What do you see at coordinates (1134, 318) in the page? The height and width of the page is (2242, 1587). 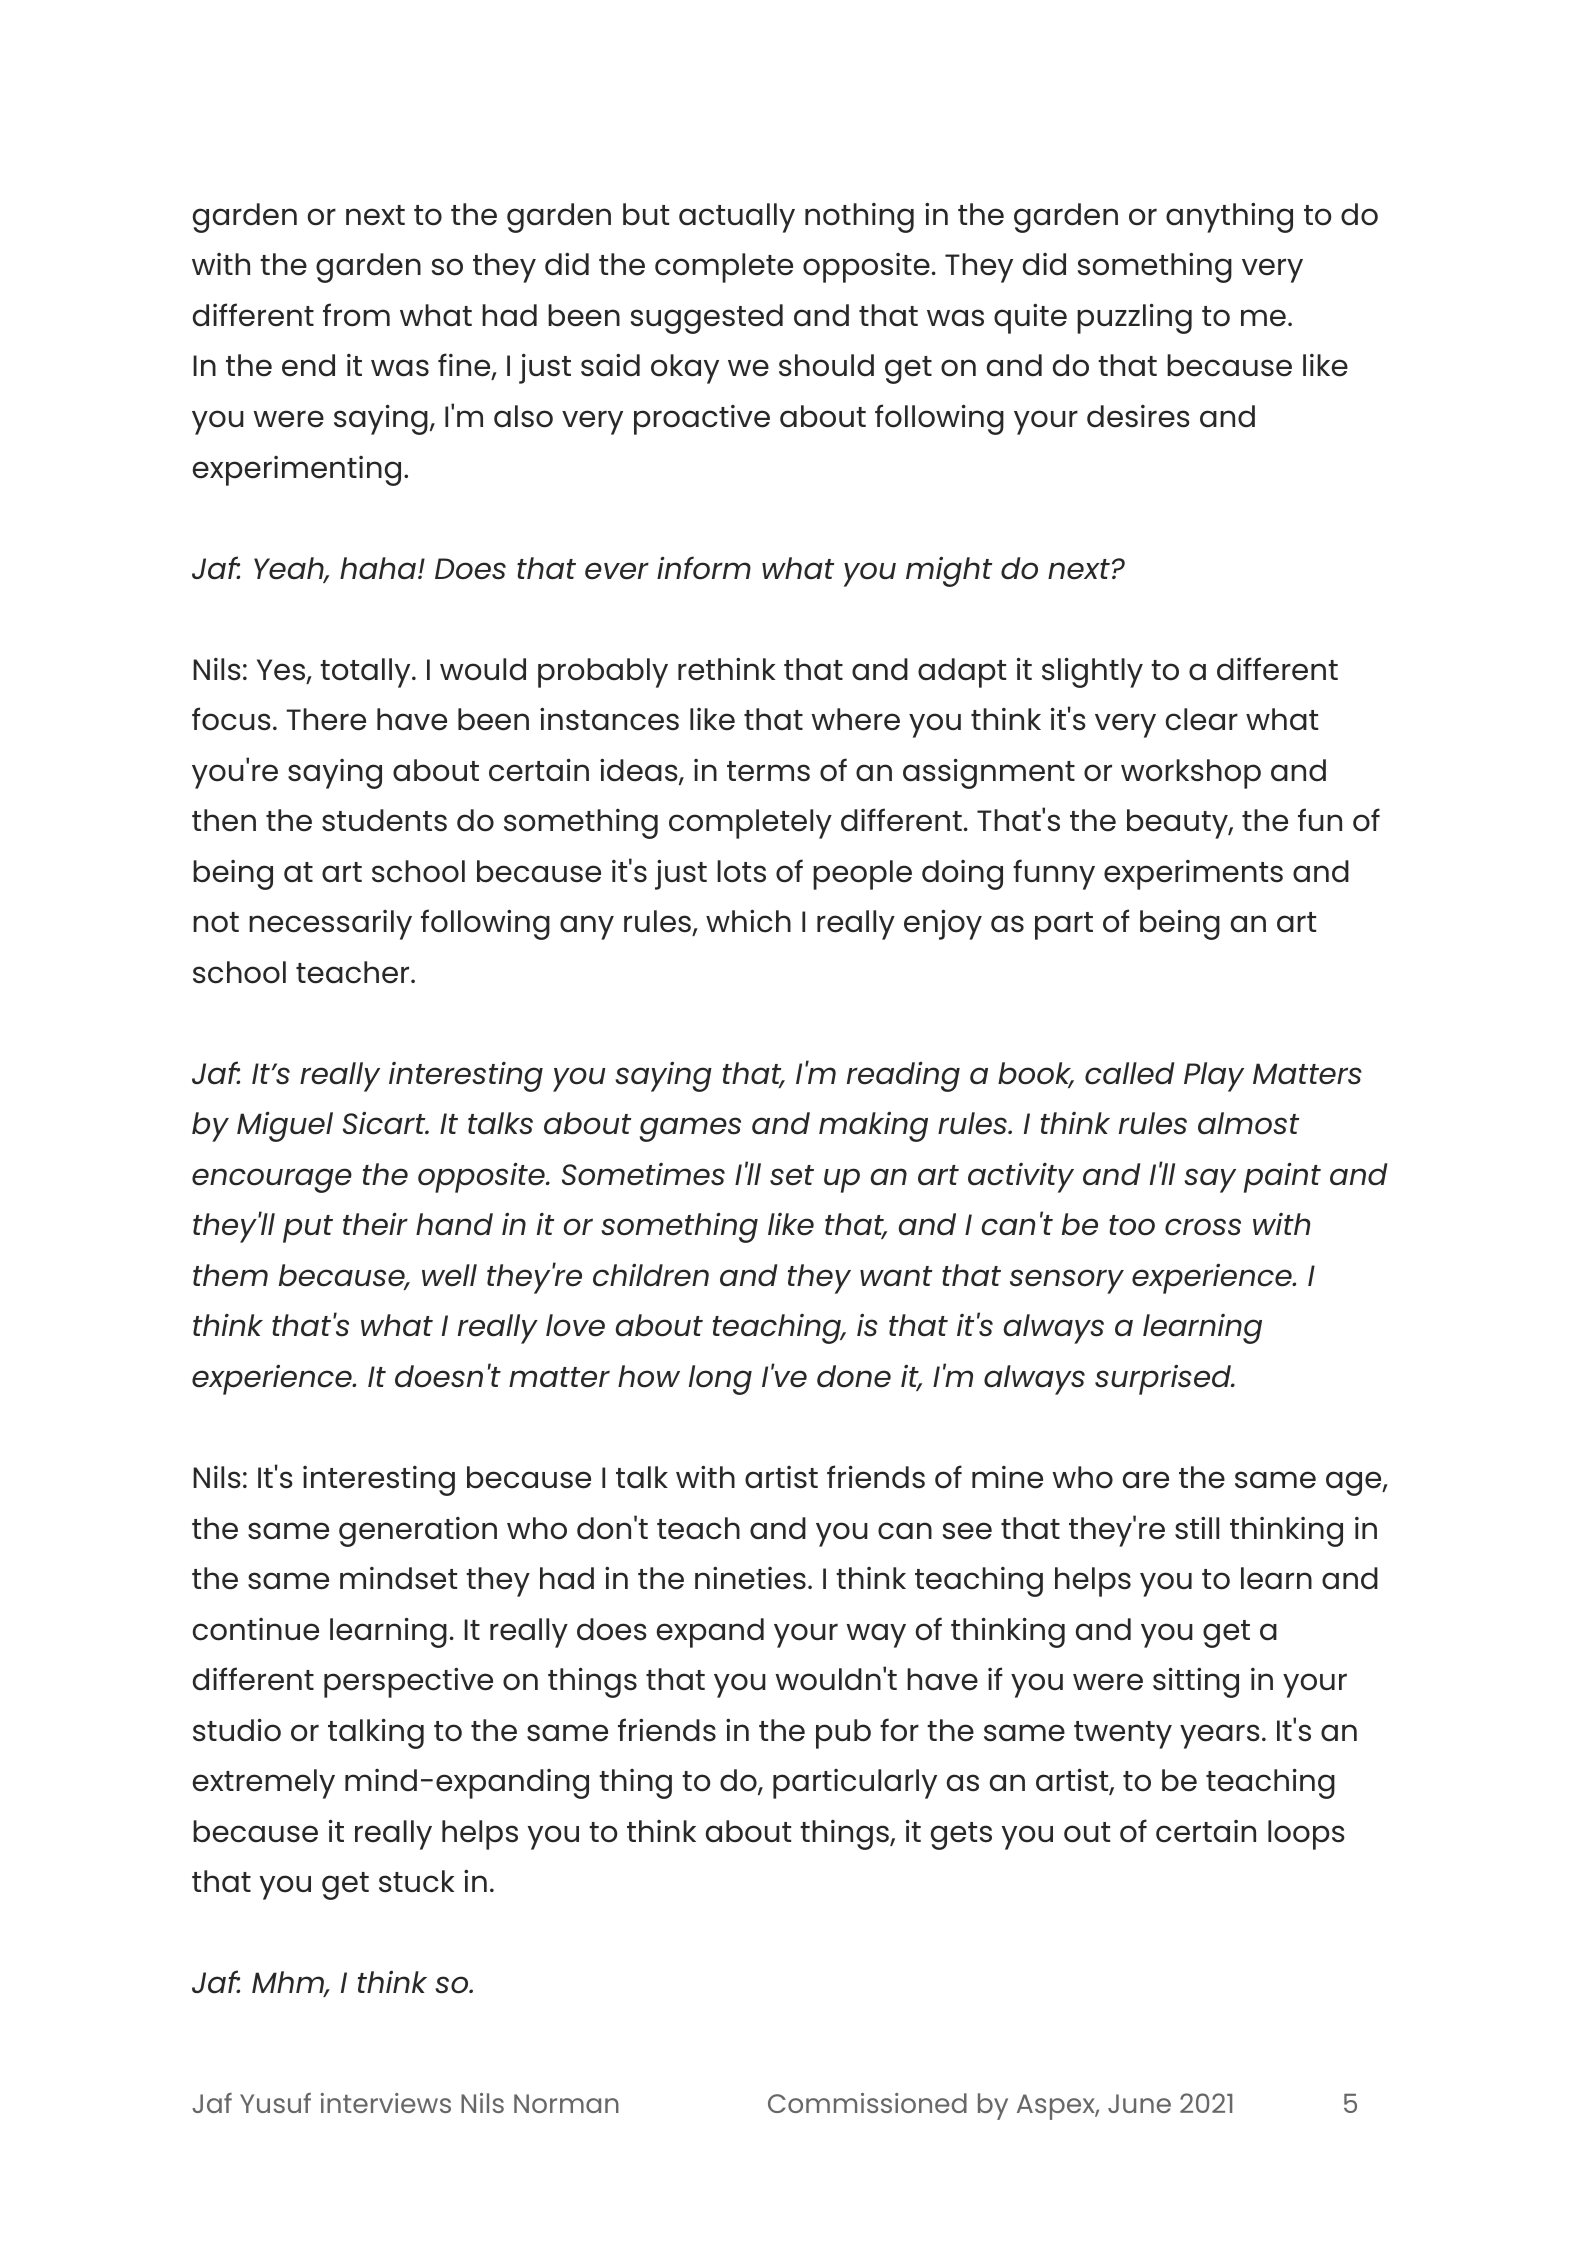 I see `puzzling` at bounding box center [1134, 318].
